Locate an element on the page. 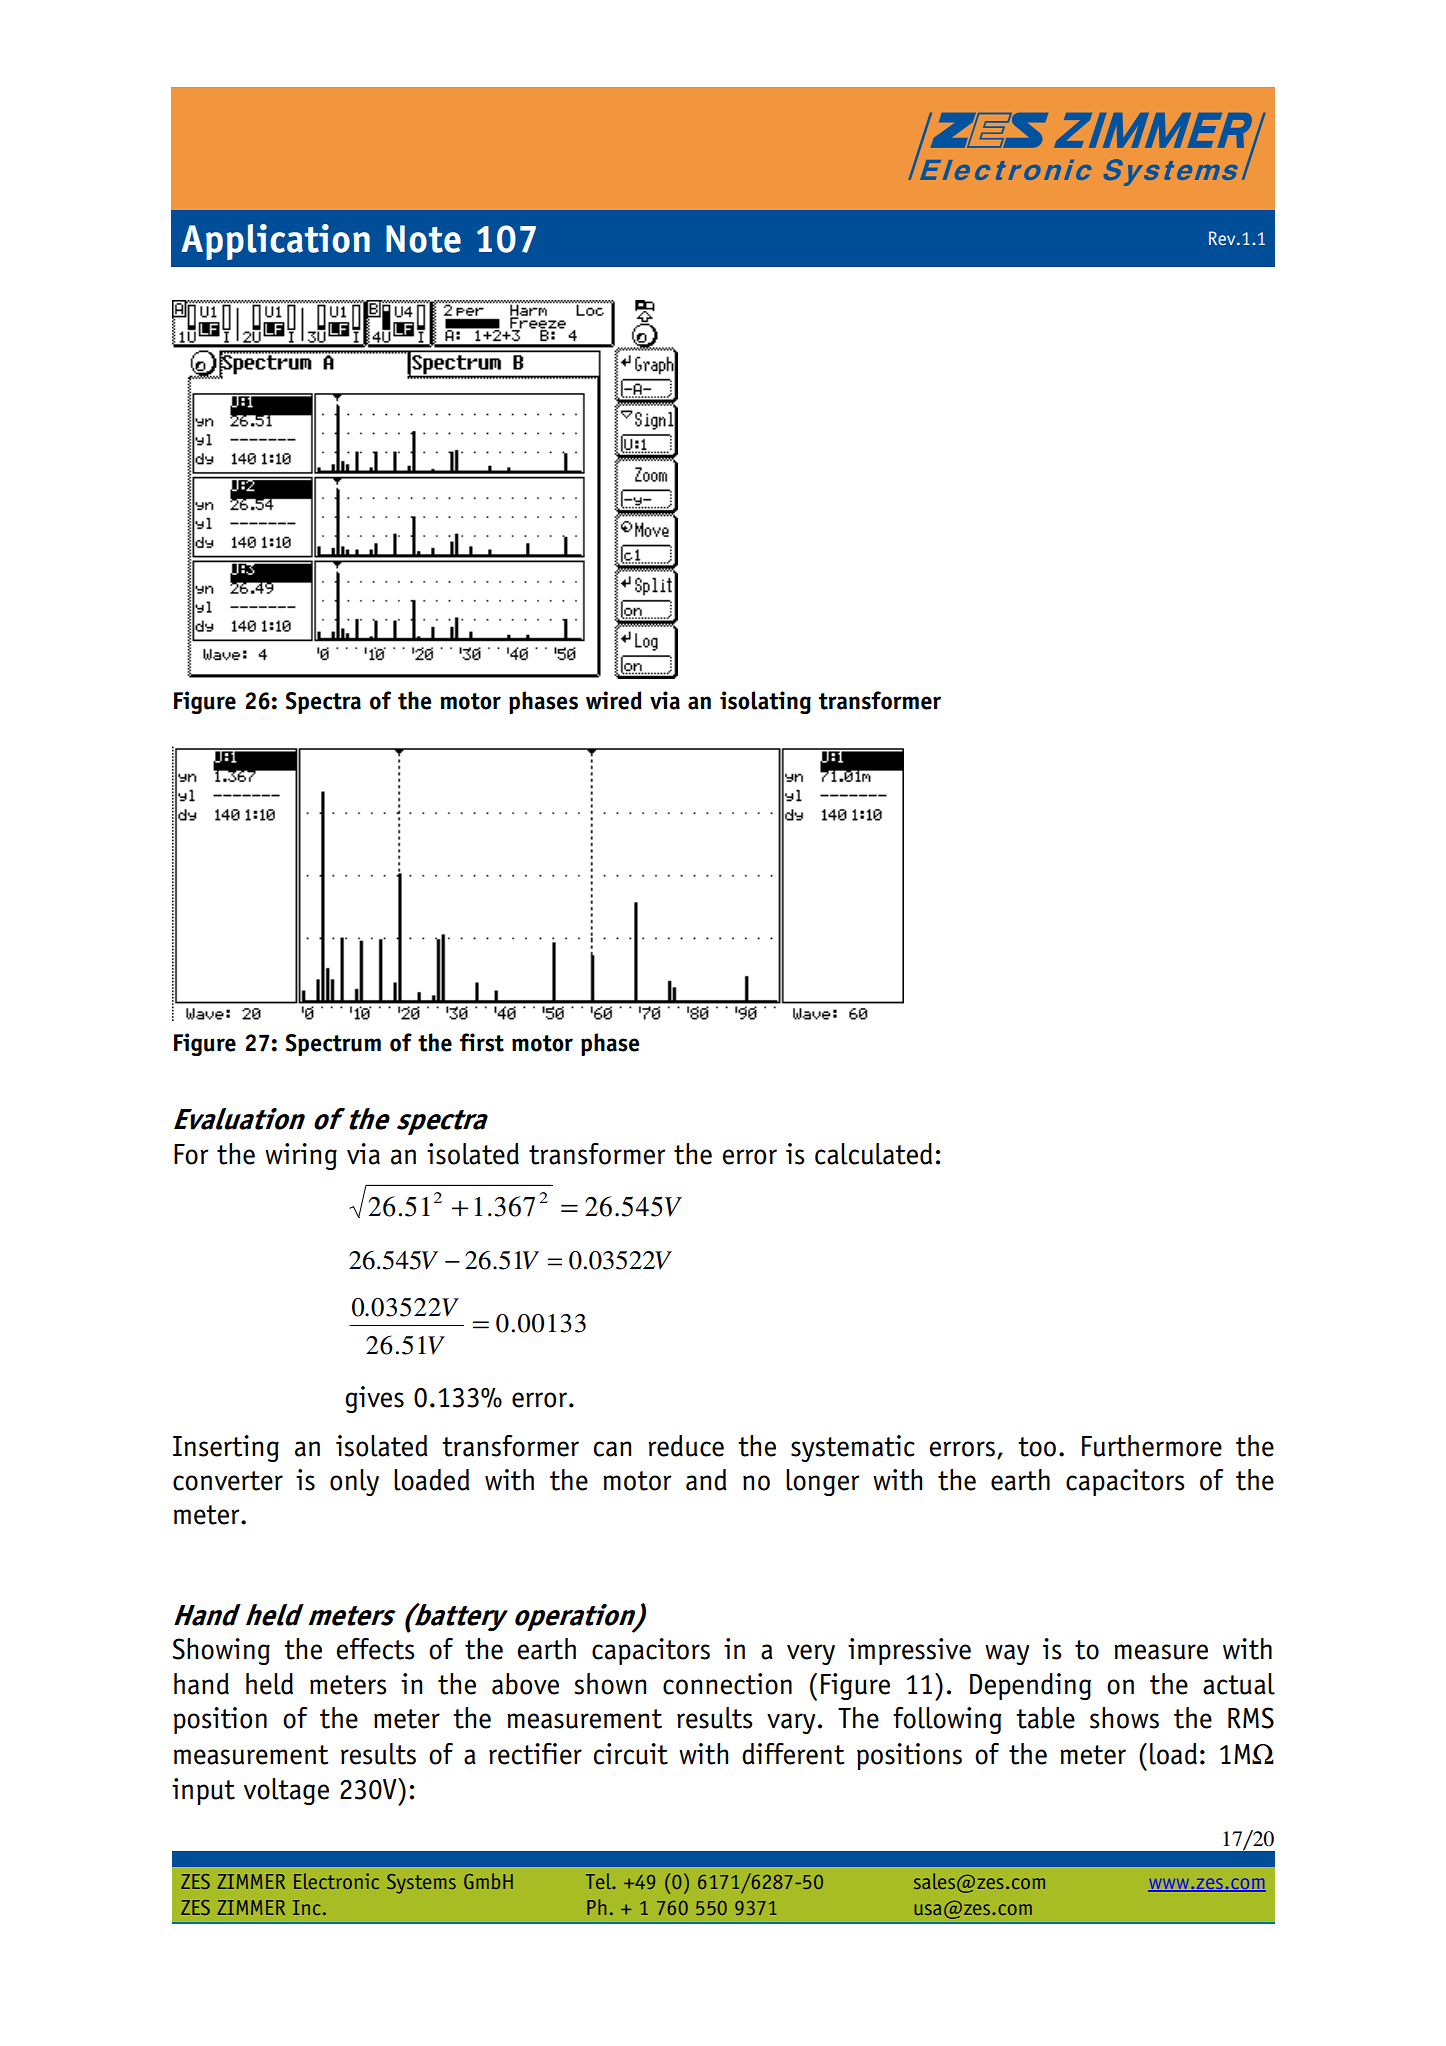 The width and height of the document is (1446, 2046). Spectrum is located at coordinates (333, 1045).
